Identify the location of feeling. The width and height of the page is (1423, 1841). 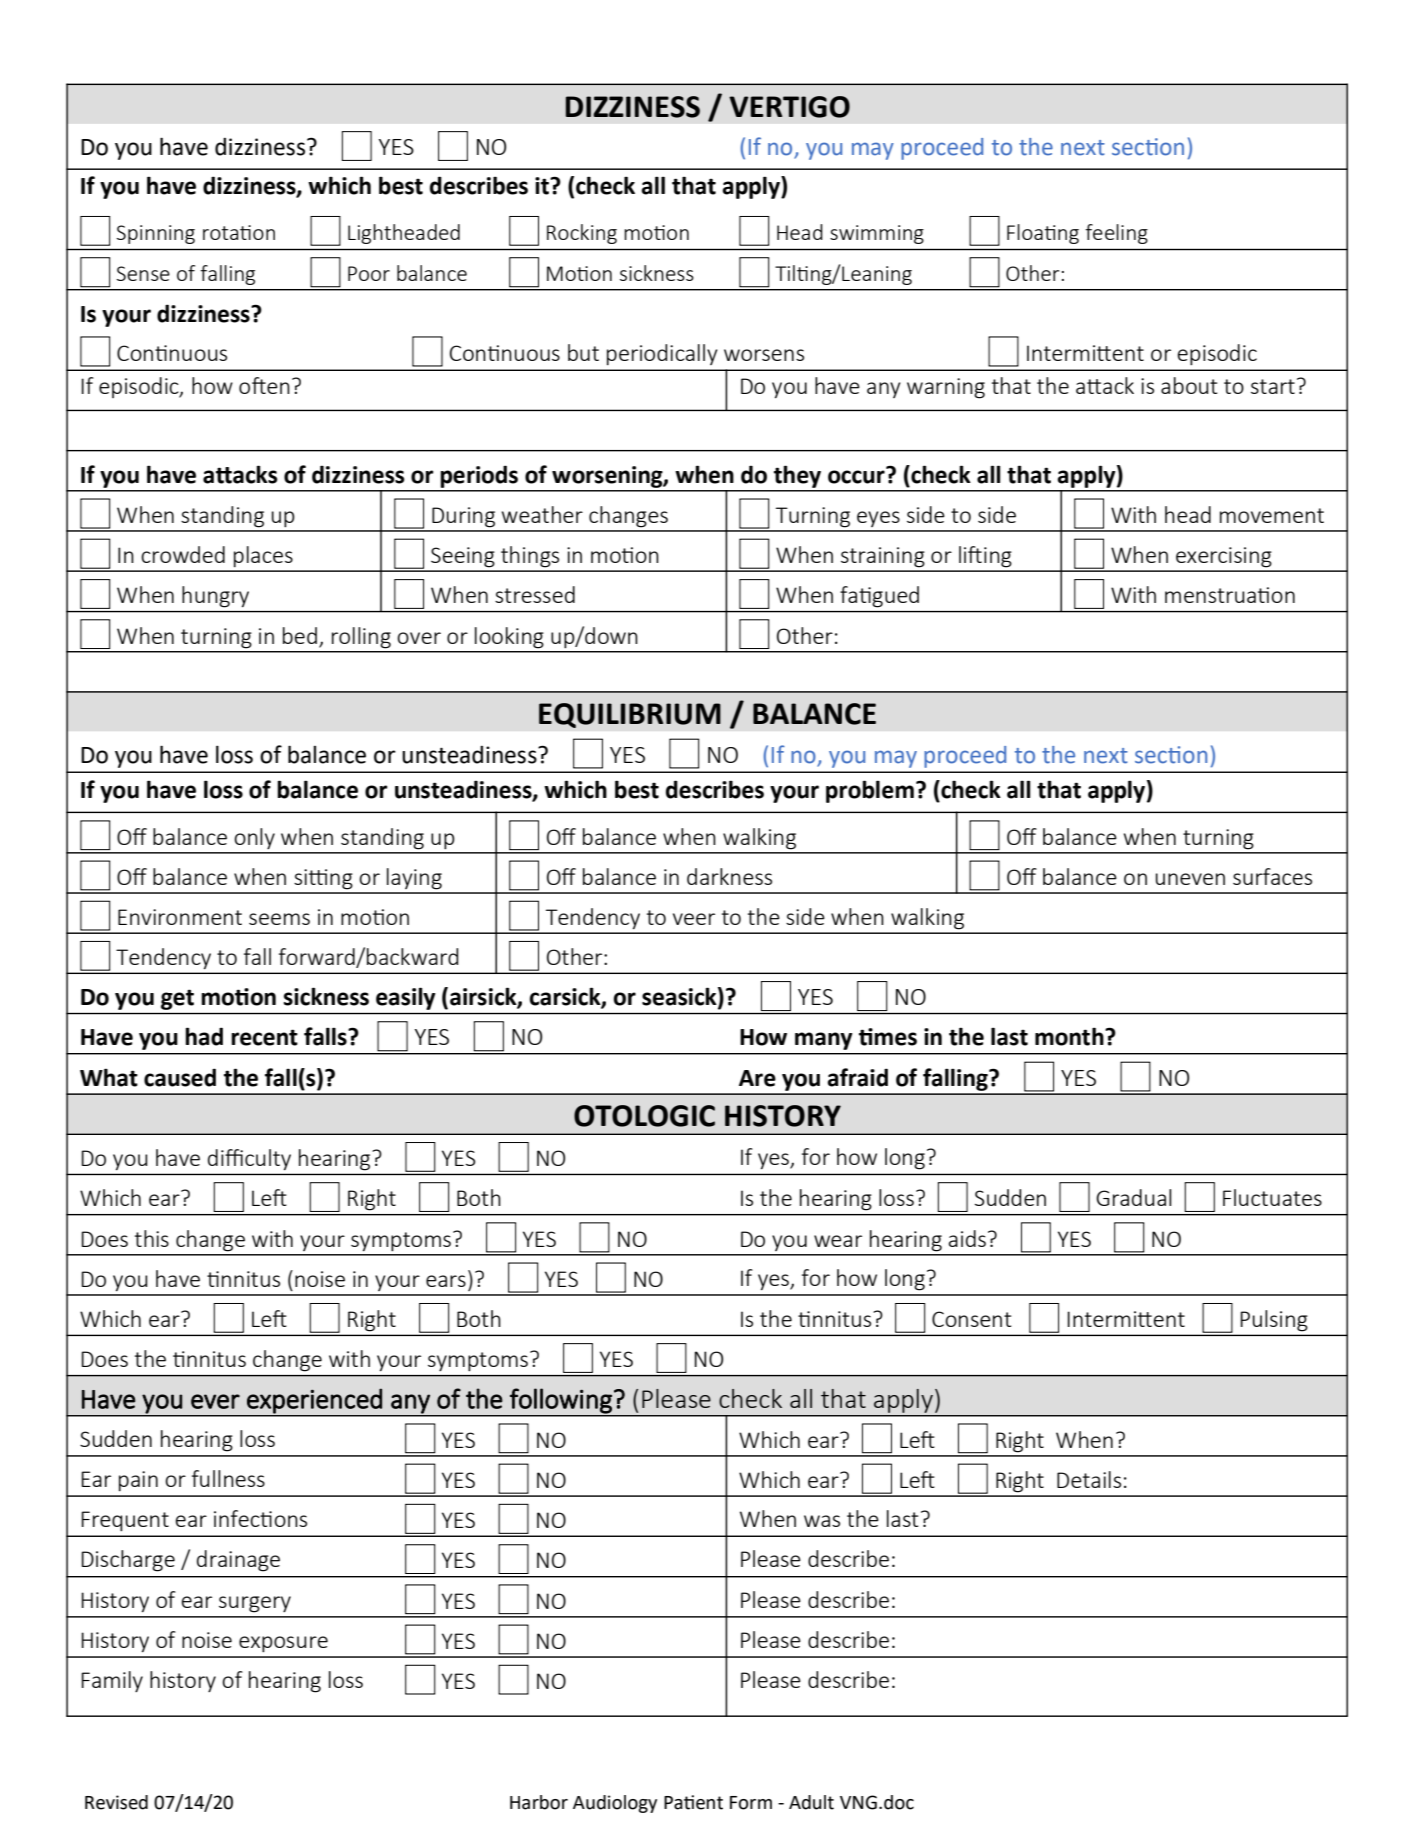
(1116, 234).
